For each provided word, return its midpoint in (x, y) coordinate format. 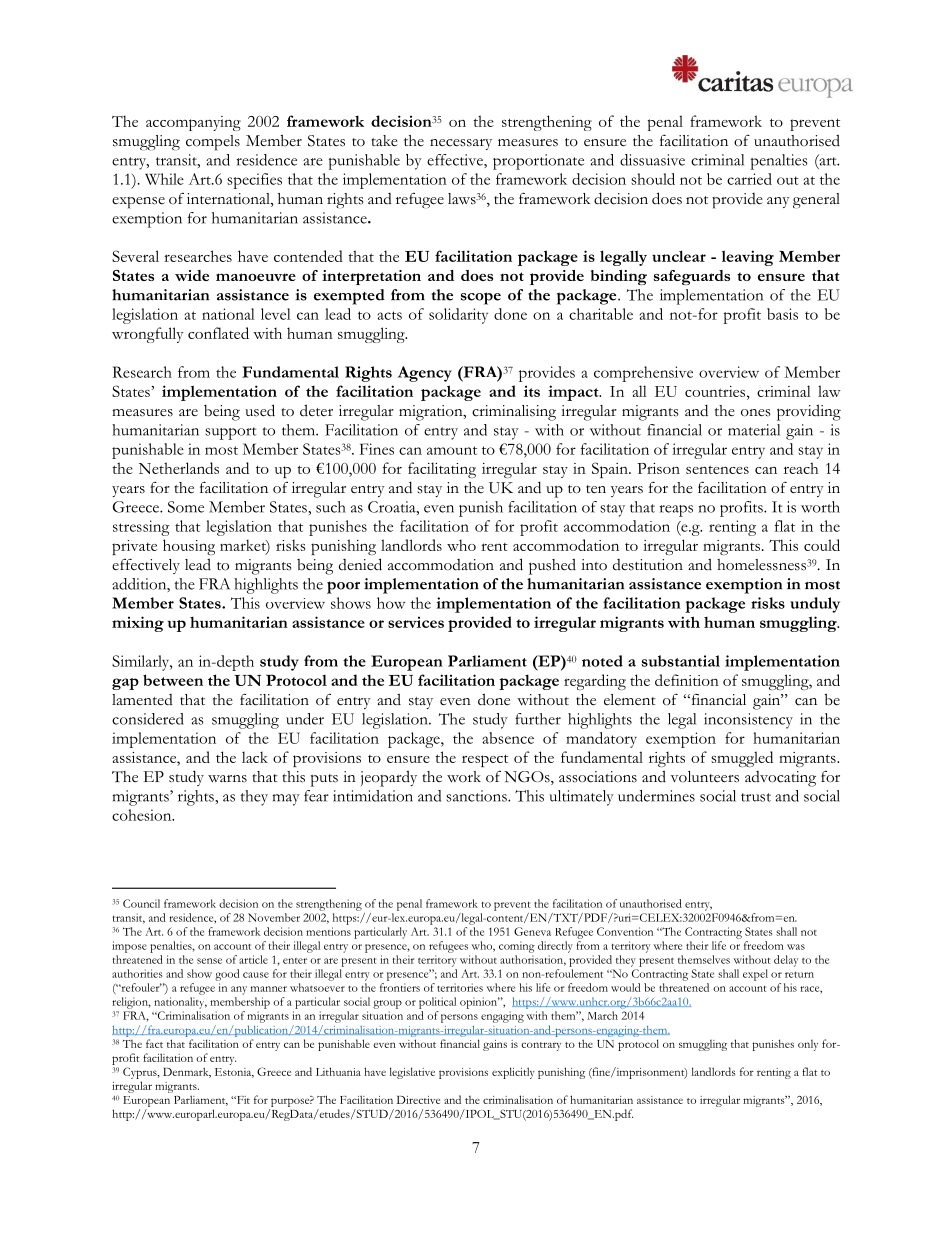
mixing (138, 624)
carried (749, 179)
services (416, 622)
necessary (461, 144)
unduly (815, 605)
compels (213, 143)
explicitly (513, 1073)
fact (154, 1043)
